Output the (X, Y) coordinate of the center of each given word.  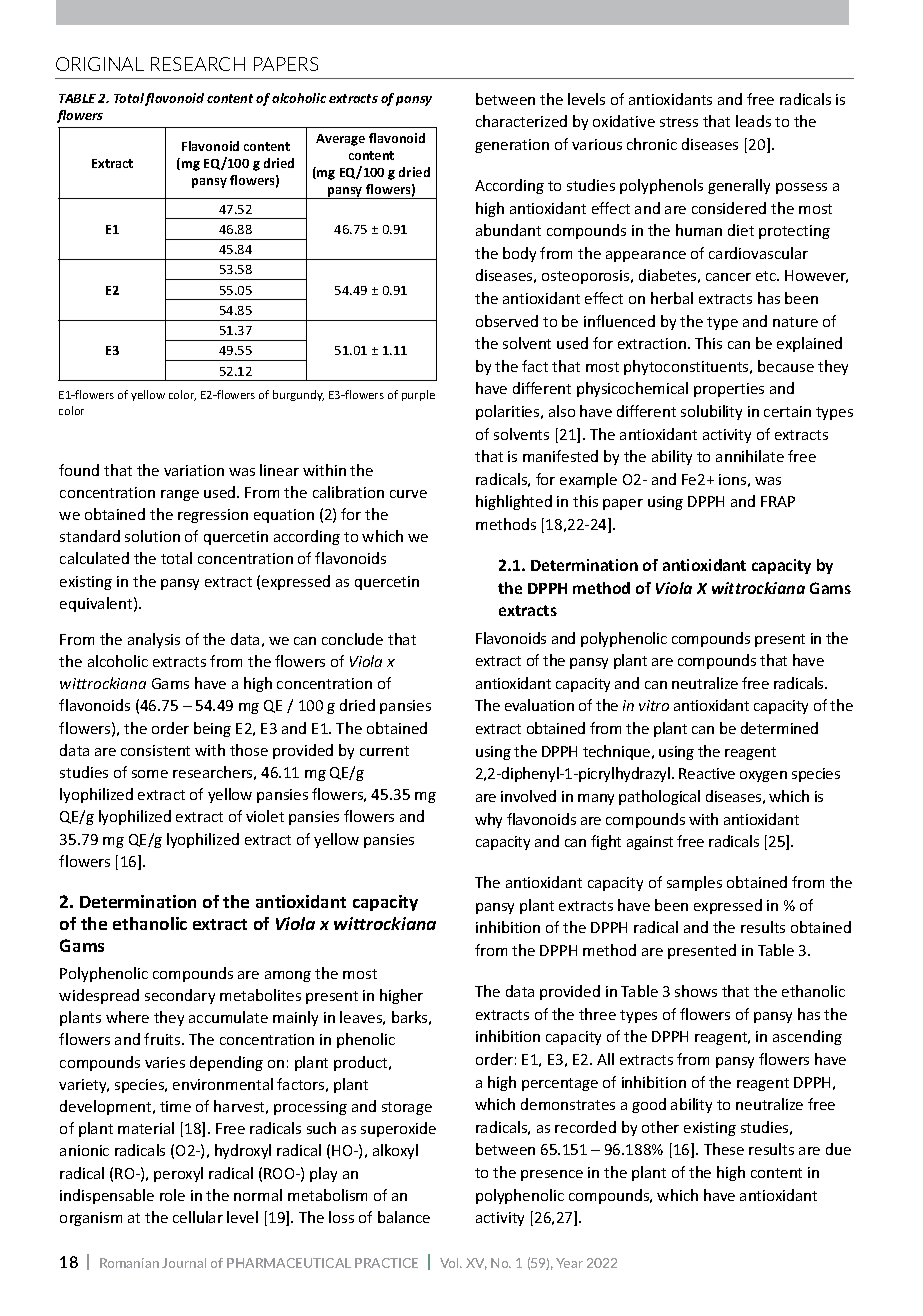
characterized (521, 121)
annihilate (750, 456)
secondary (180, 996)
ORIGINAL (100, 64)
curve (408, 494)
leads (753, 121)
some (150, 774)
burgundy (298, 395)
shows (696, 991)
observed (507, 321)
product (362, 1063)
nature (795, 322)
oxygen (763, 776)
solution (152, 536)
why (488, 820)
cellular (198, 1217)
